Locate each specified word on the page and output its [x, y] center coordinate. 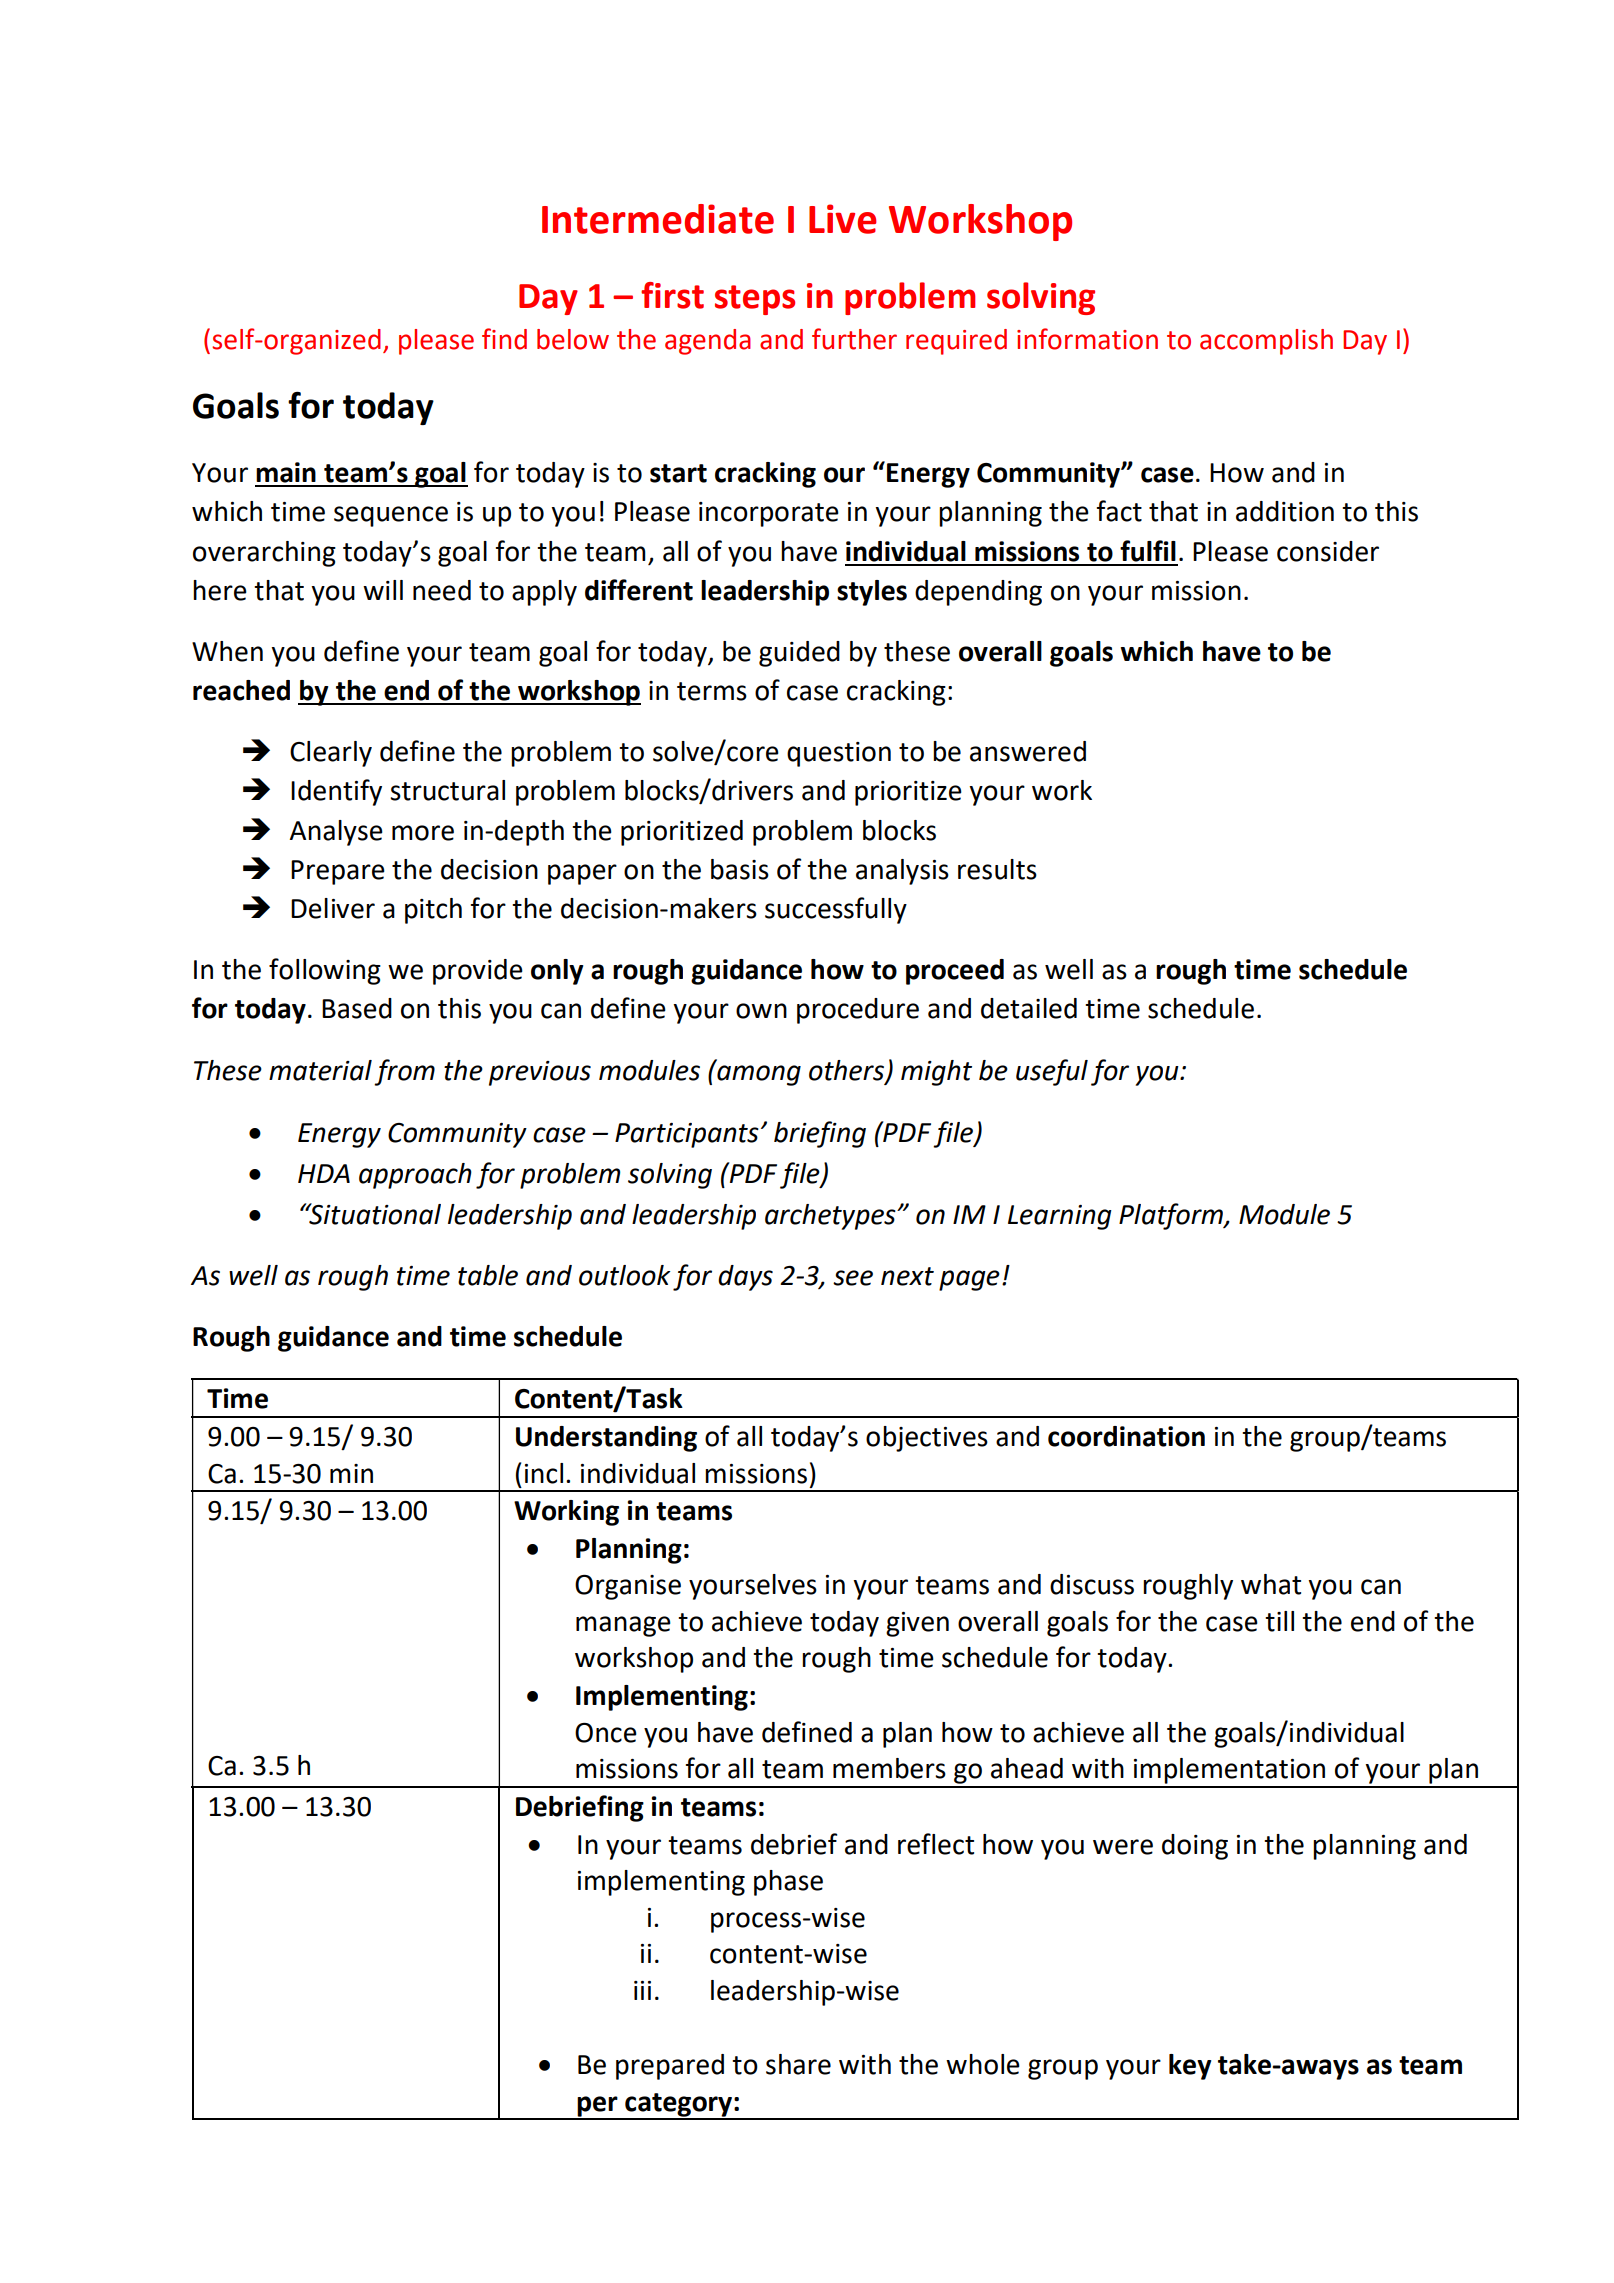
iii [642, 1990]
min [351, 1473]
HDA [324, 1173]
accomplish [1266, 342]
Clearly [331, 754]
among [759, 1075]
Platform [1172, 1216]
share [798, 2064]
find [504, 339]
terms [712, 691]
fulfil [1148, 551]
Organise [628, 1587]
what [1271, 1584]
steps [755, 300]
